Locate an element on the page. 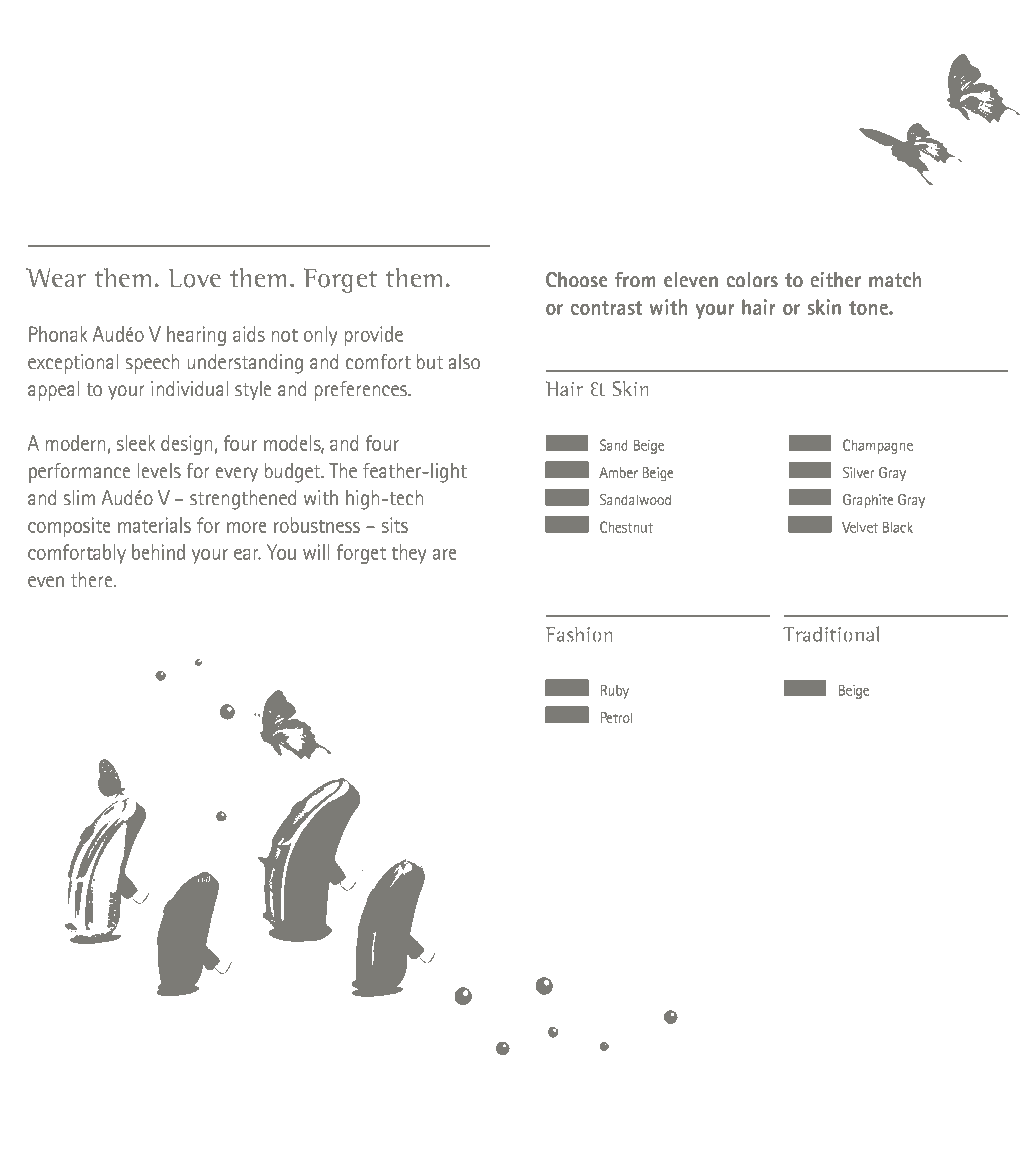 The image size is (1036, 1158). sits is located at coordinates (395, 525).
